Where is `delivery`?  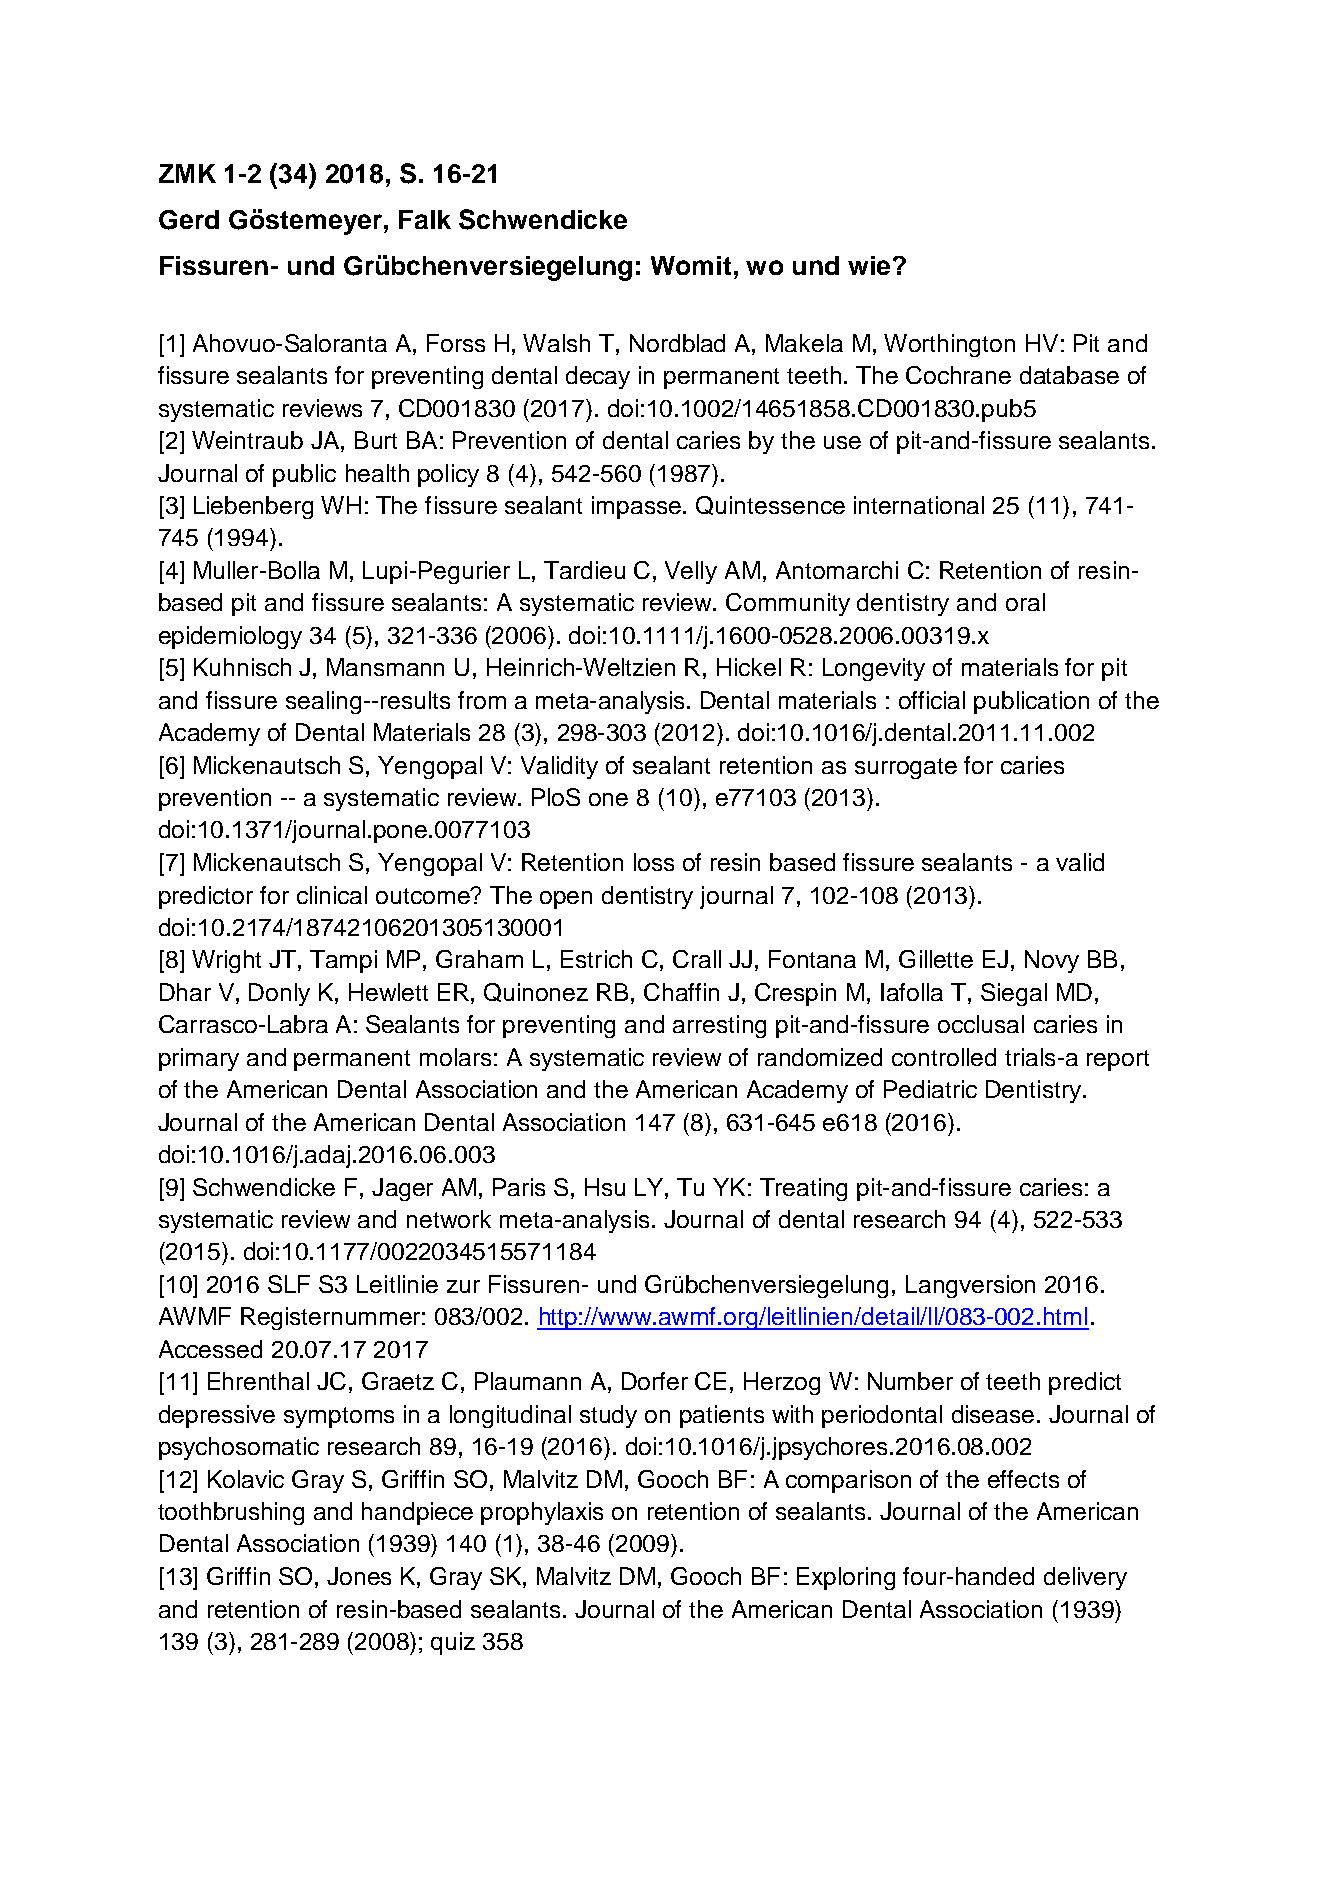 delivery is located at coordinates (1085, 1578).
